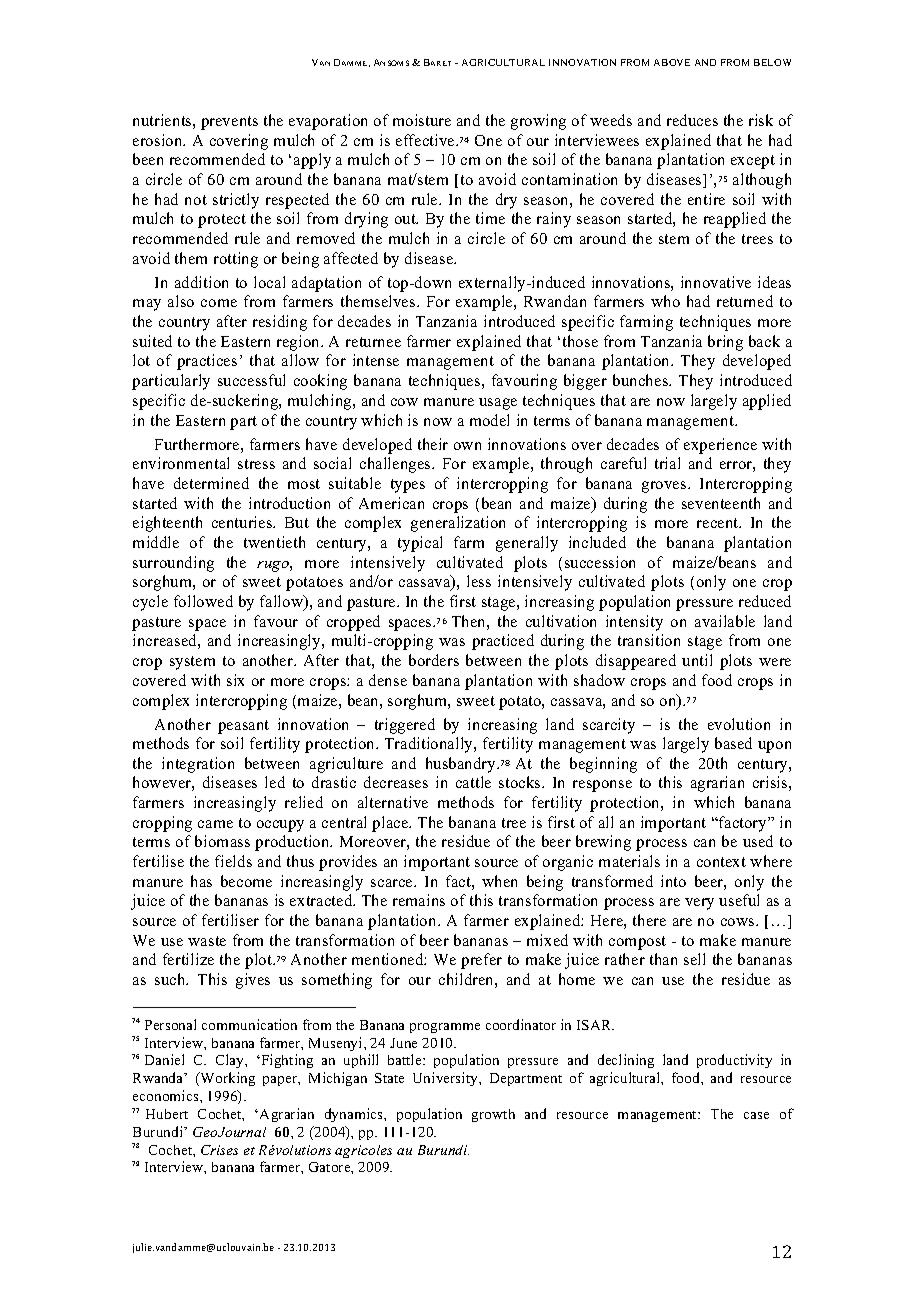  What do you see at coordinates (498, 404) in the document?
I see `usage` at bounding box center [498, 404].
